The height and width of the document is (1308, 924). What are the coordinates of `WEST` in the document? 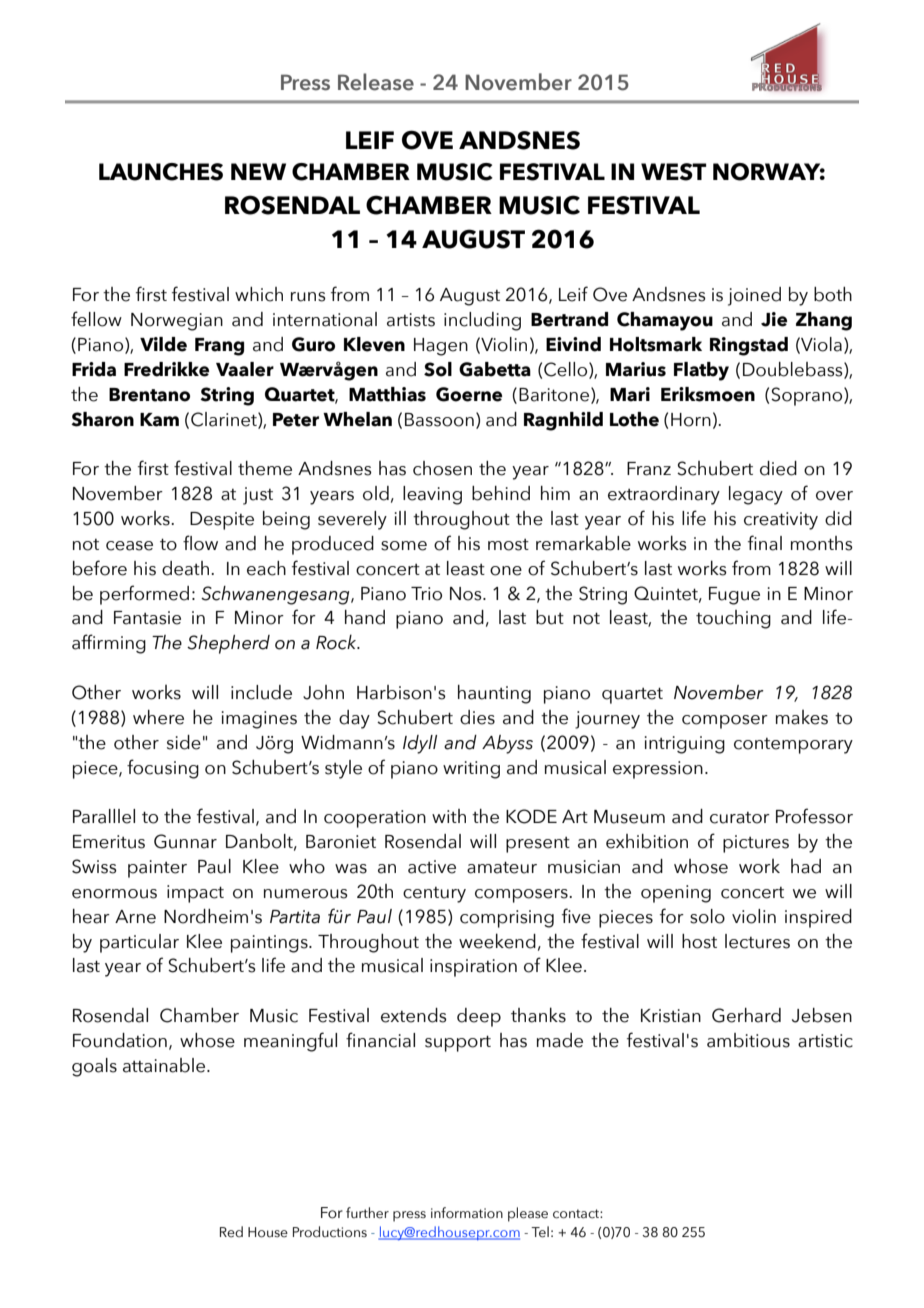 It's located at (674, 172).
